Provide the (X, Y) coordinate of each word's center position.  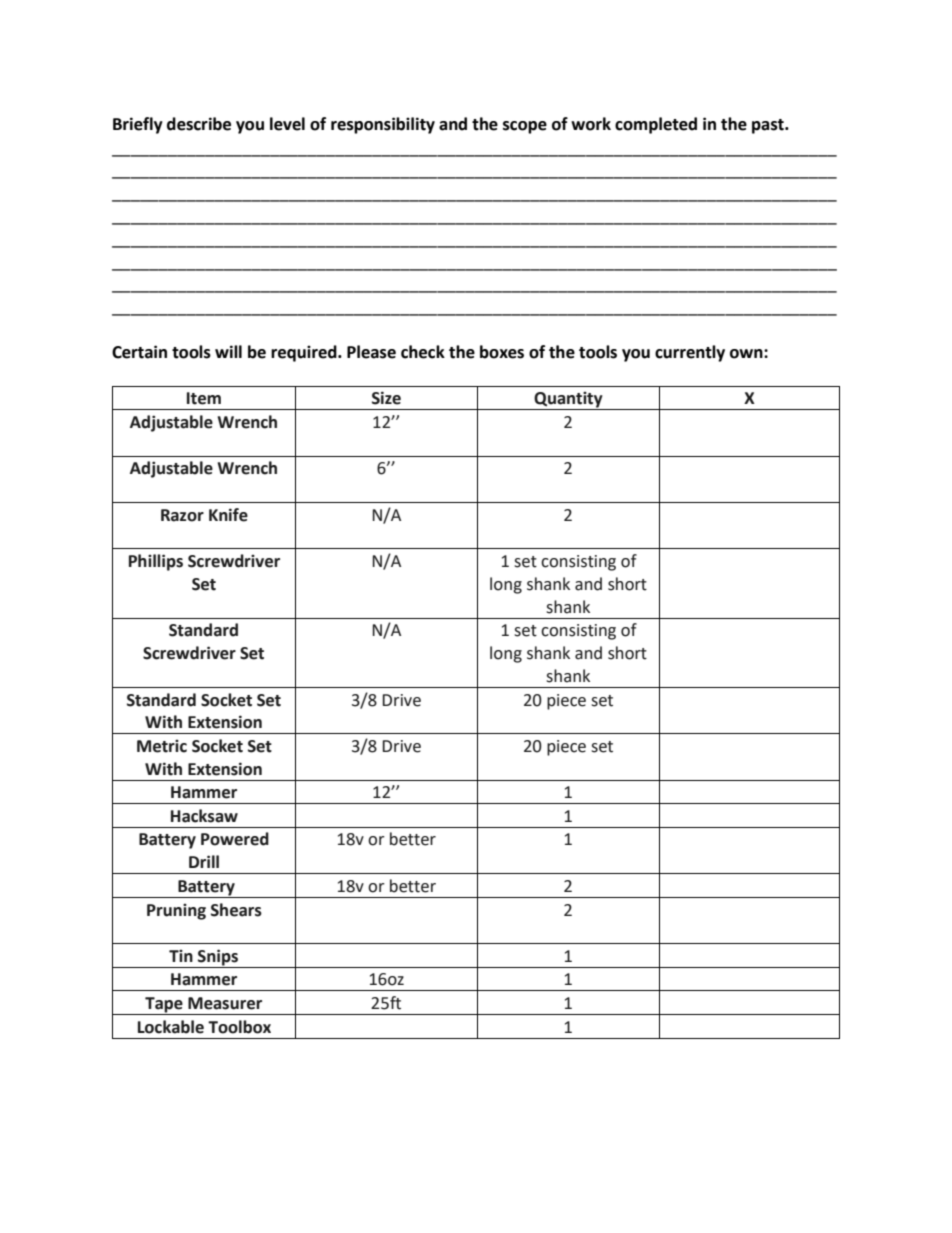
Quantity (568, 400)
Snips (218, 958)
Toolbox (239, 1027)
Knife (228, 515)
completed (656, 125)
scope (525, 127)
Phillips (156, 562)
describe (199, 124)
